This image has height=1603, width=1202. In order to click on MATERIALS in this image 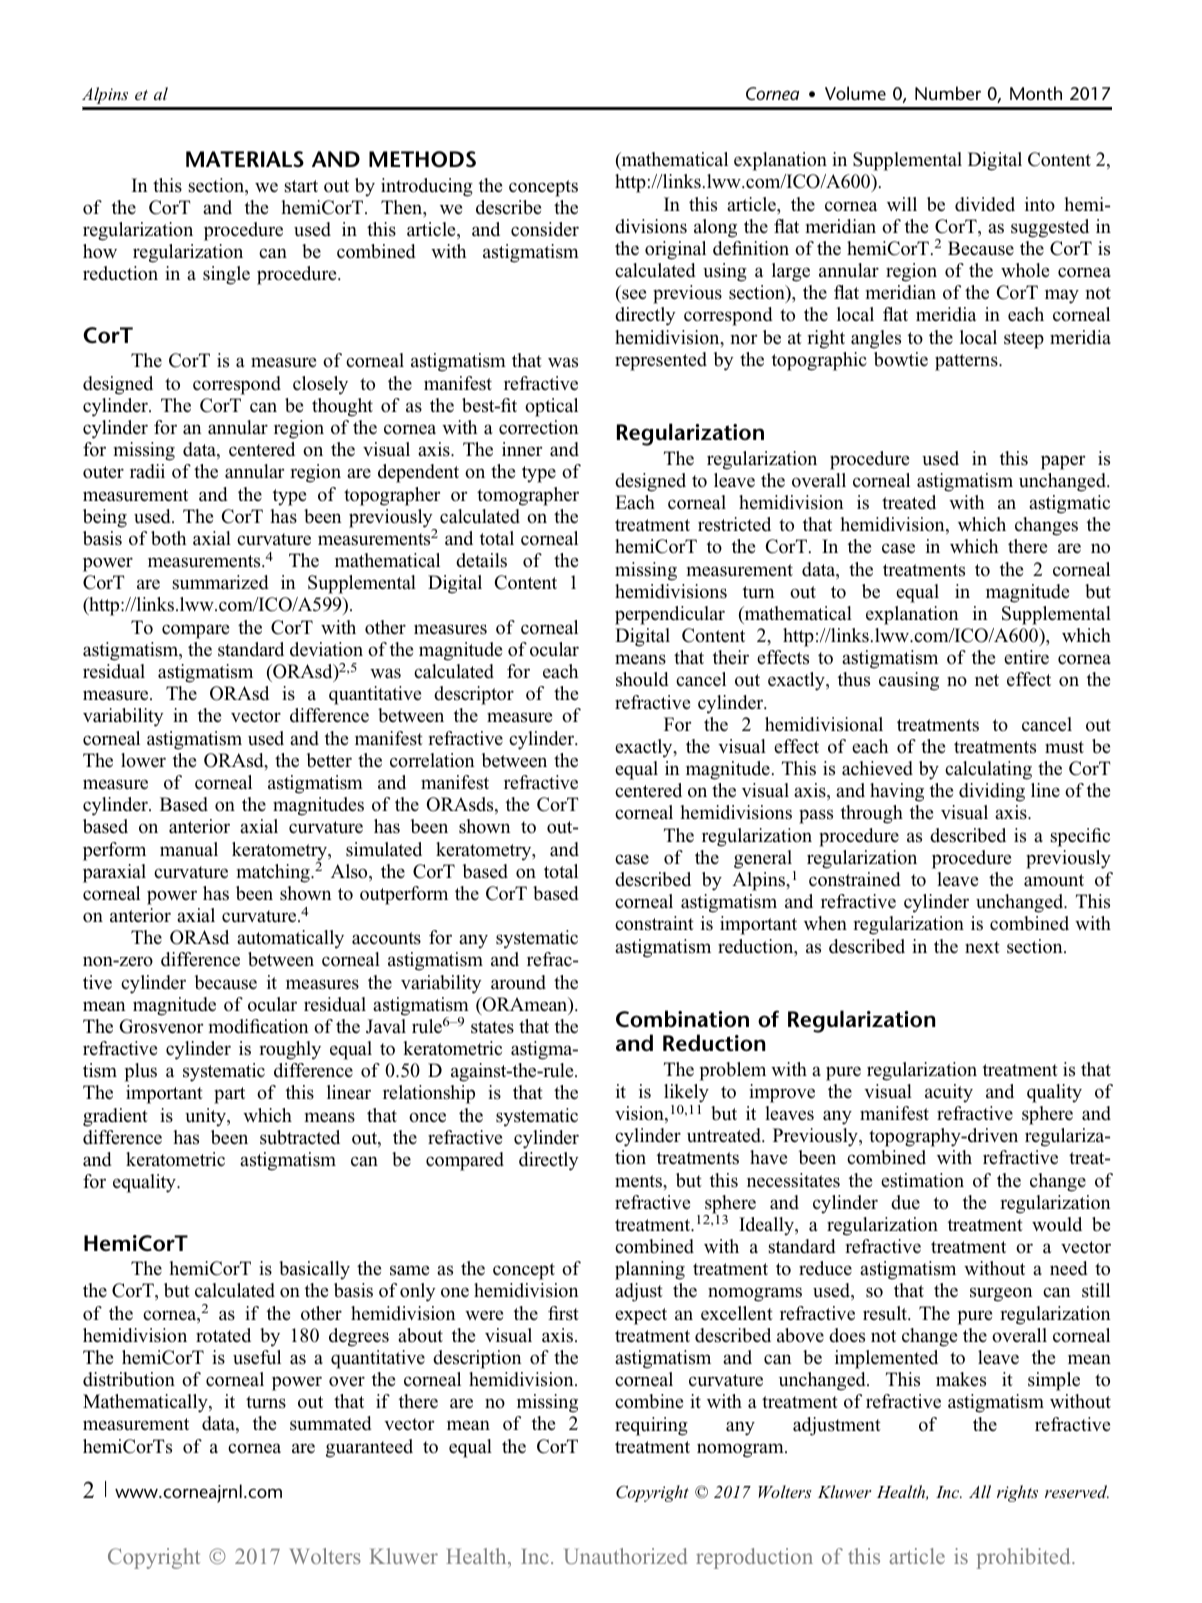, I will do `click(245, 159)`.
